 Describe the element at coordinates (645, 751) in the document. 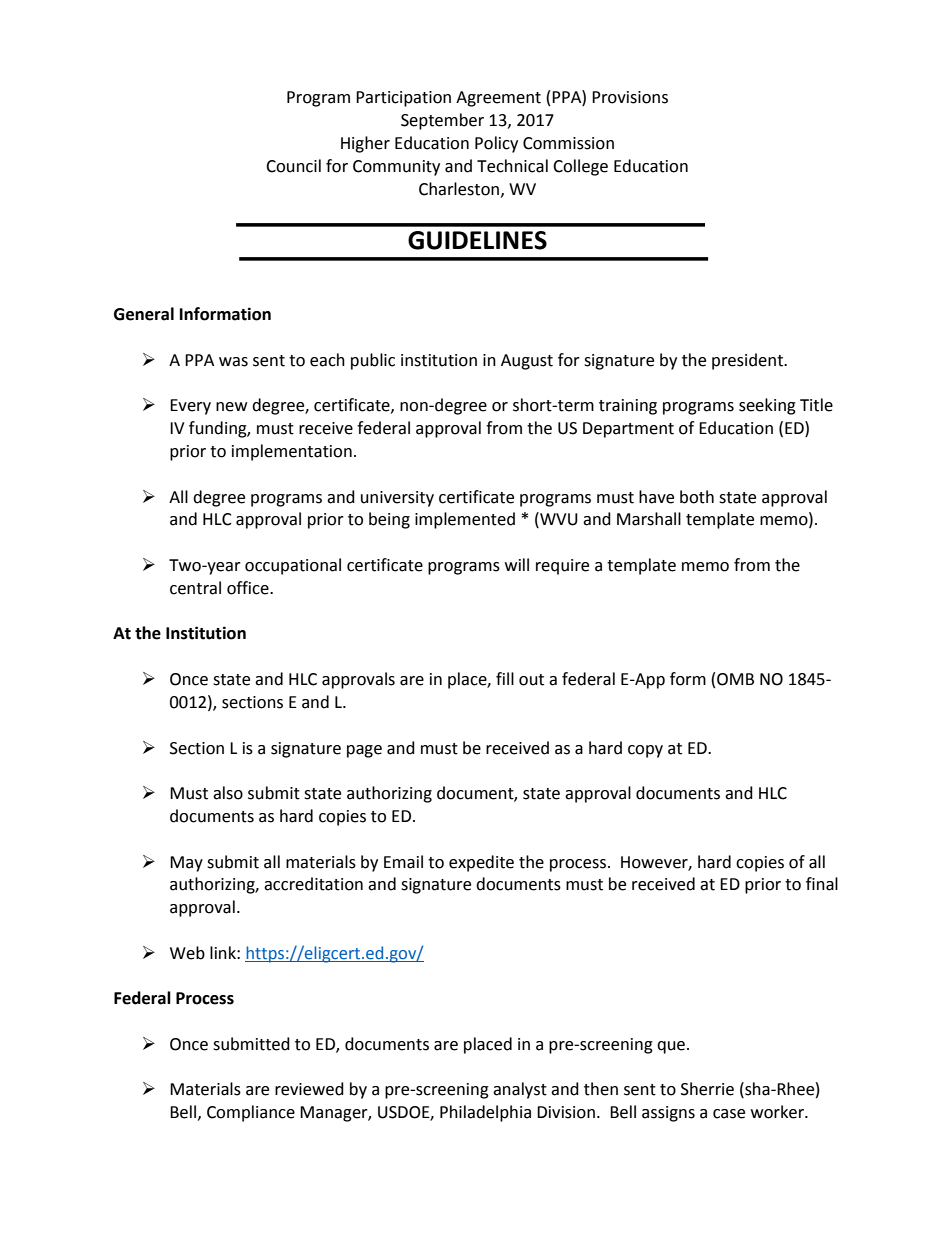

I see `copy` at that location.
